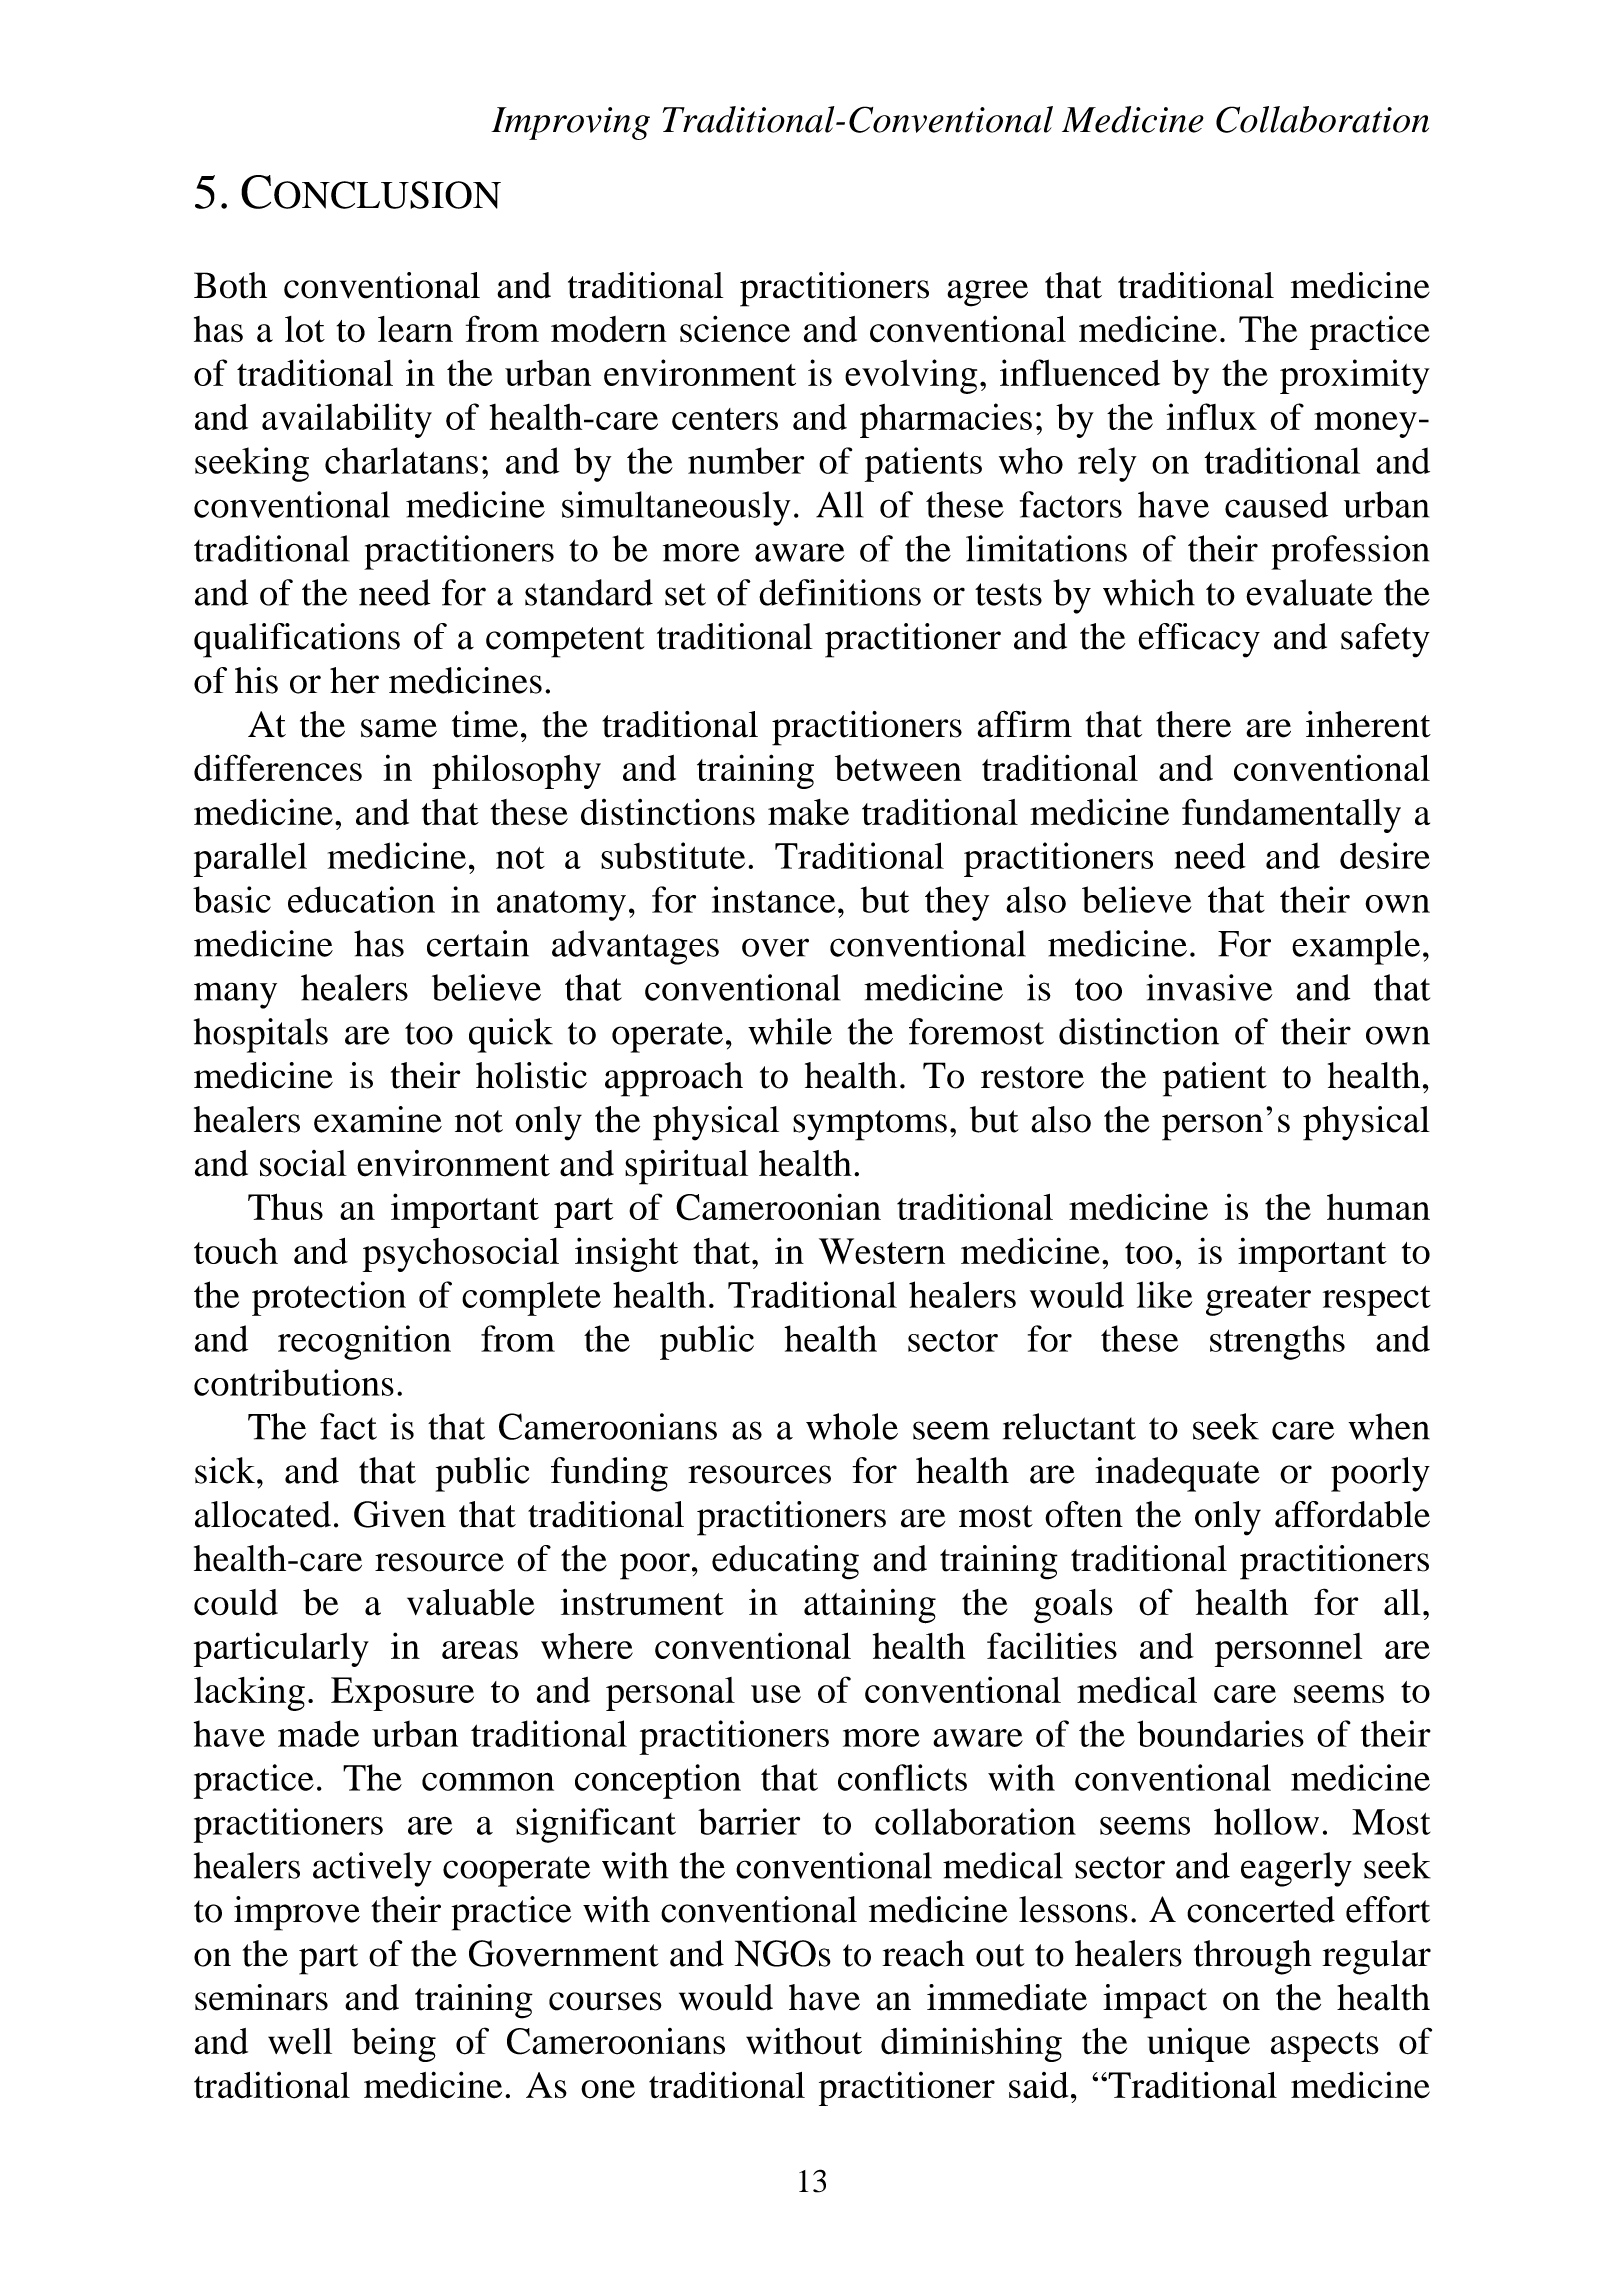 The image size is (1623, 2296). Describe the element at coordinates (923, 1953) in the document. I see `reach` at that location.
